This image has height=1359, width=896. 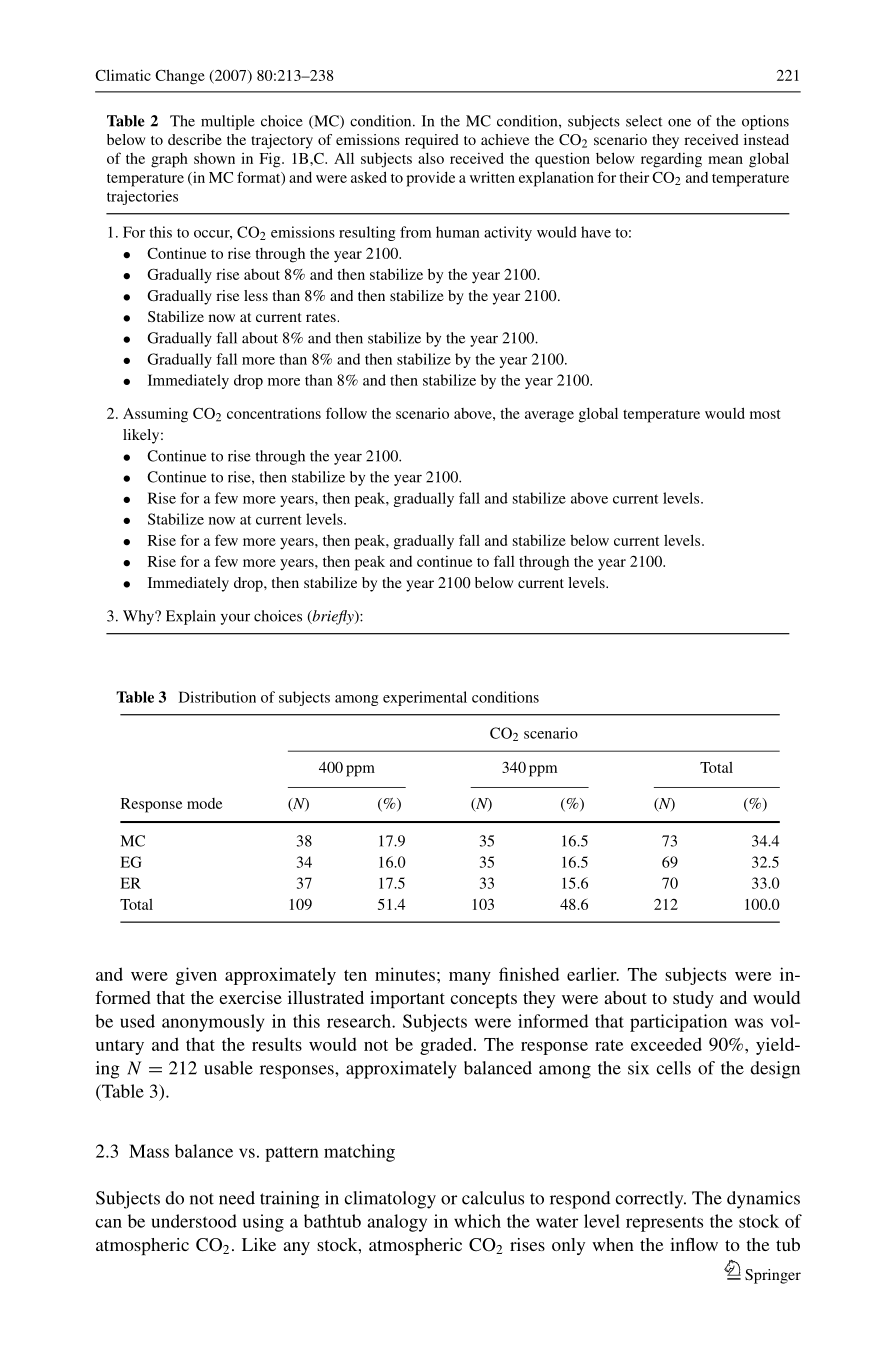 I want to click on understood, so click(x=194, y=1221).
